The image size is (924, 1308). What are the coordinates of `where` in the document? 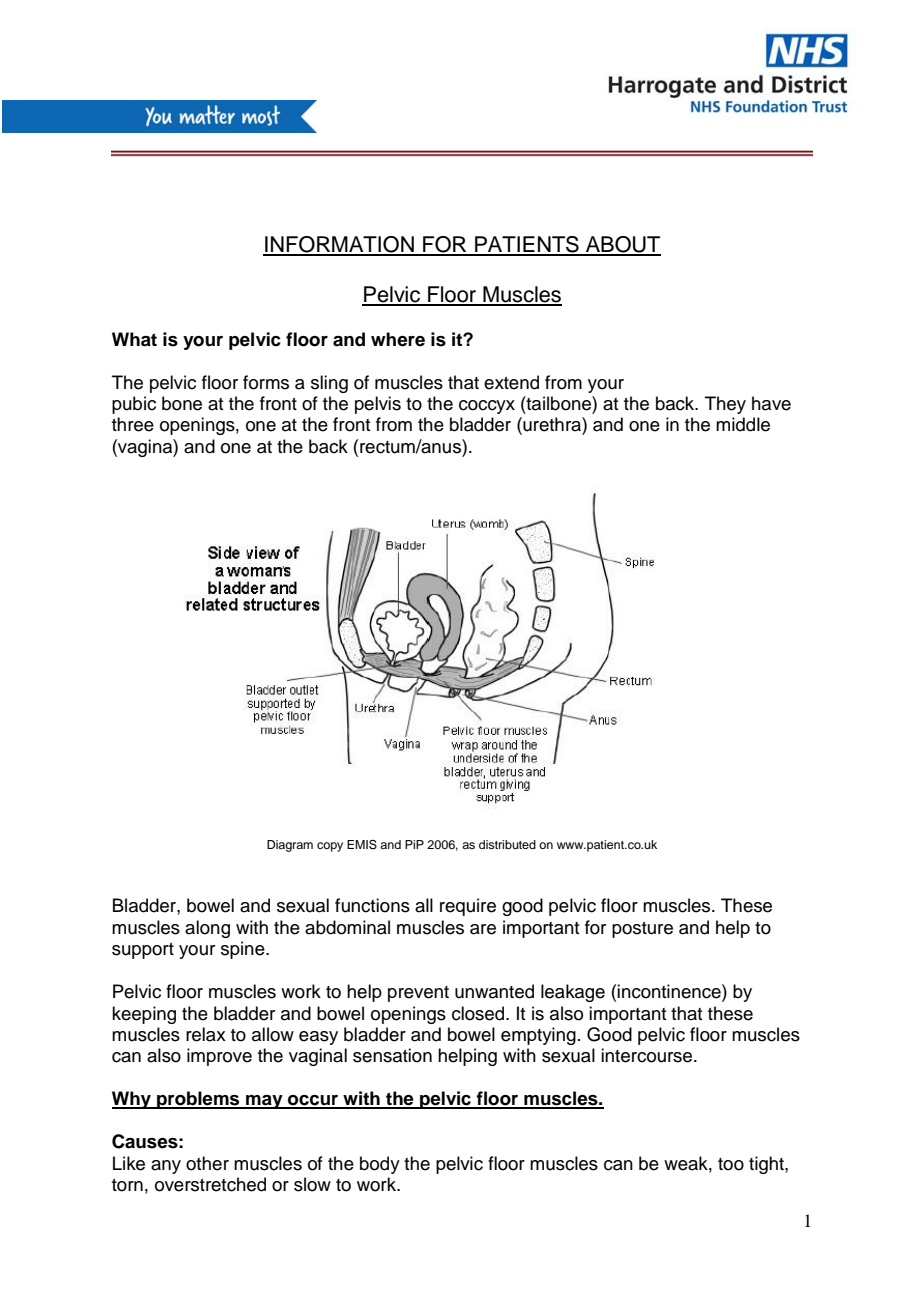 It's located at (398, 339).
